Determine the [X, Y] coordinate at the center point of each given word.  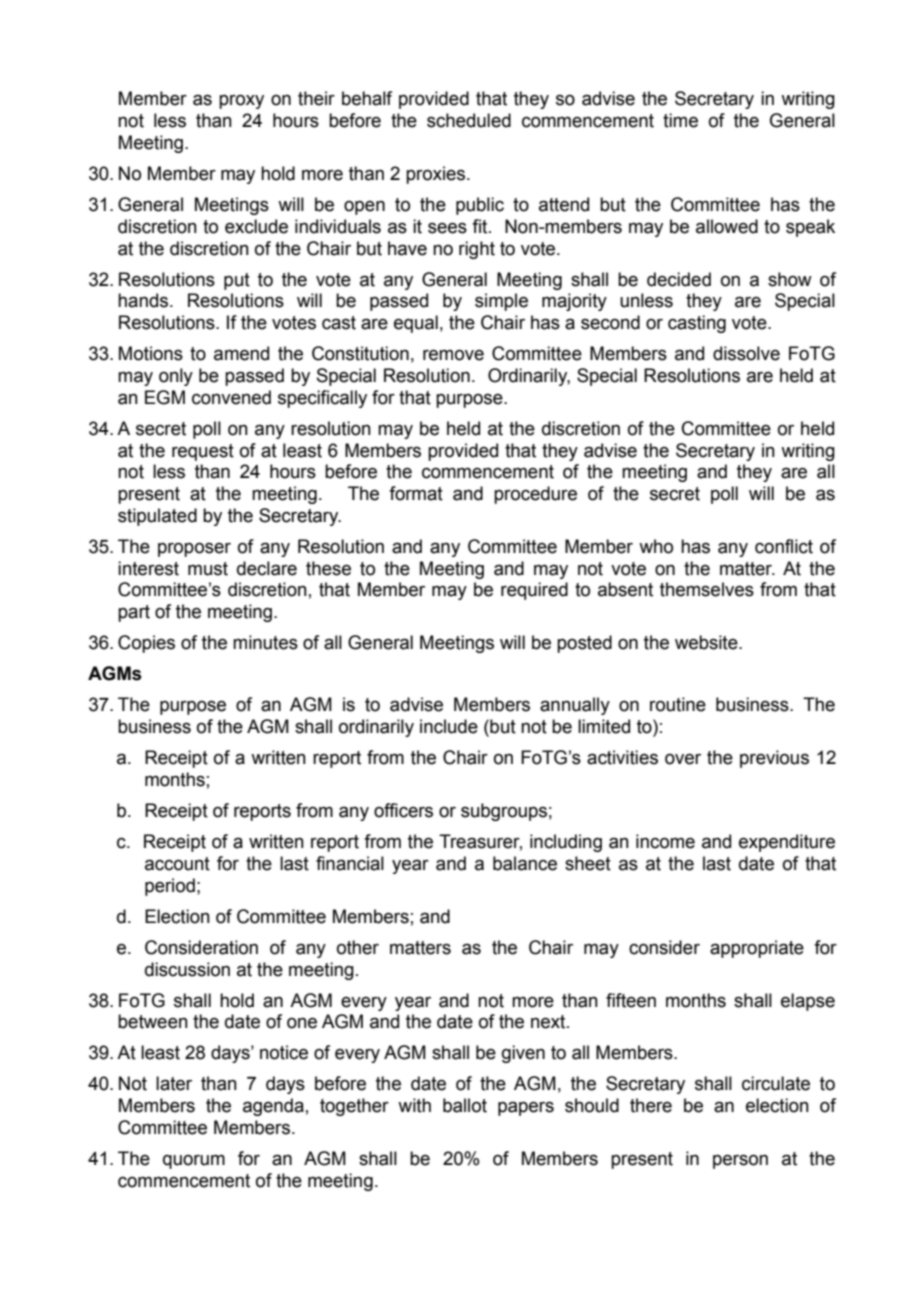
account [177, 864]
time [680, 120]
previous [774, 759]
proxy [241, 101]
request [203, 452]
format [416, 493]
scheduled [469, 120]
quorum [194, 1162]
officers [403, 810]
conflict [784, 546]
